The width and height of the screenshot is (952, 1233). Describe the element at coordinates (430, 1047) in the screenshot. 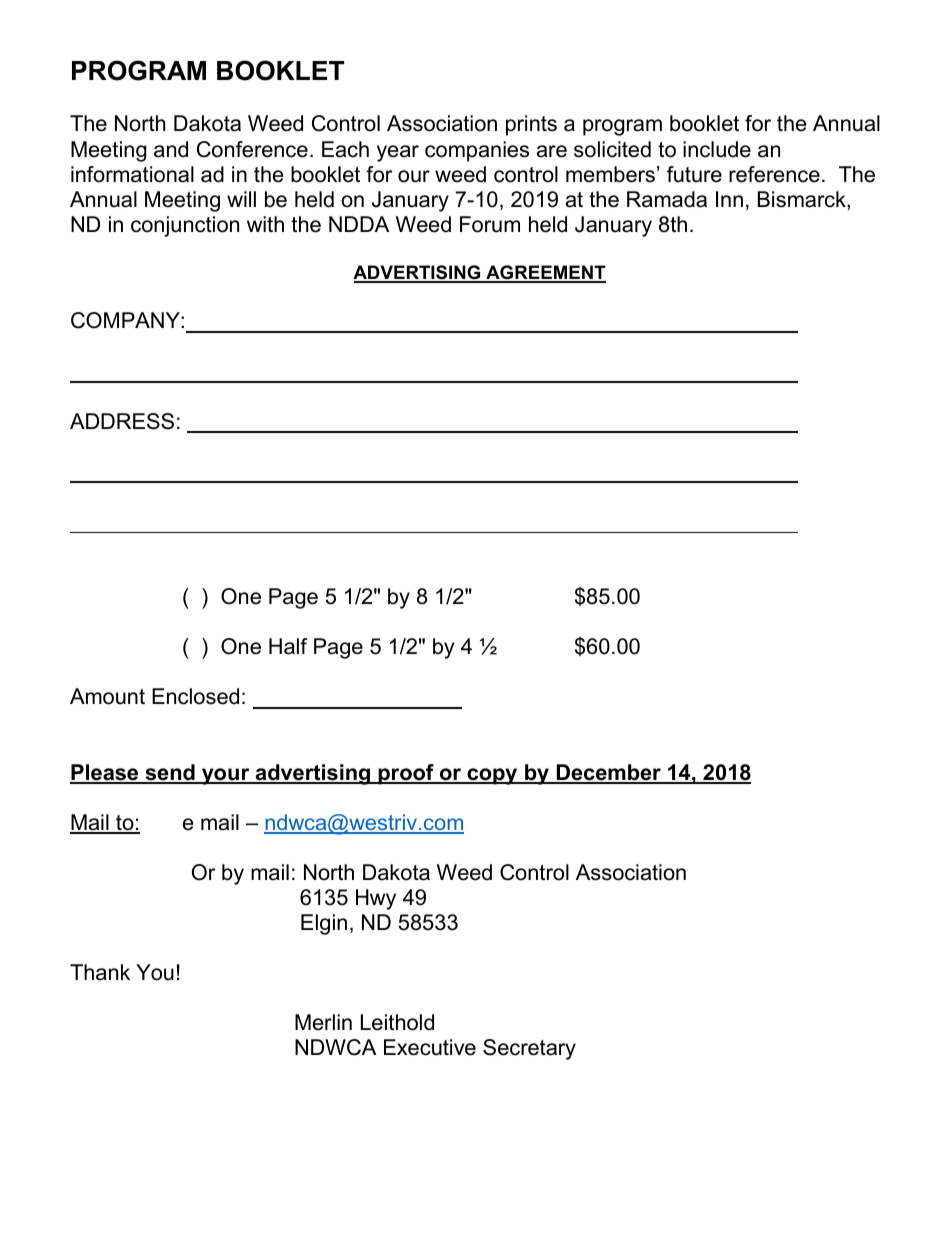

I see `Executive` at that location.
